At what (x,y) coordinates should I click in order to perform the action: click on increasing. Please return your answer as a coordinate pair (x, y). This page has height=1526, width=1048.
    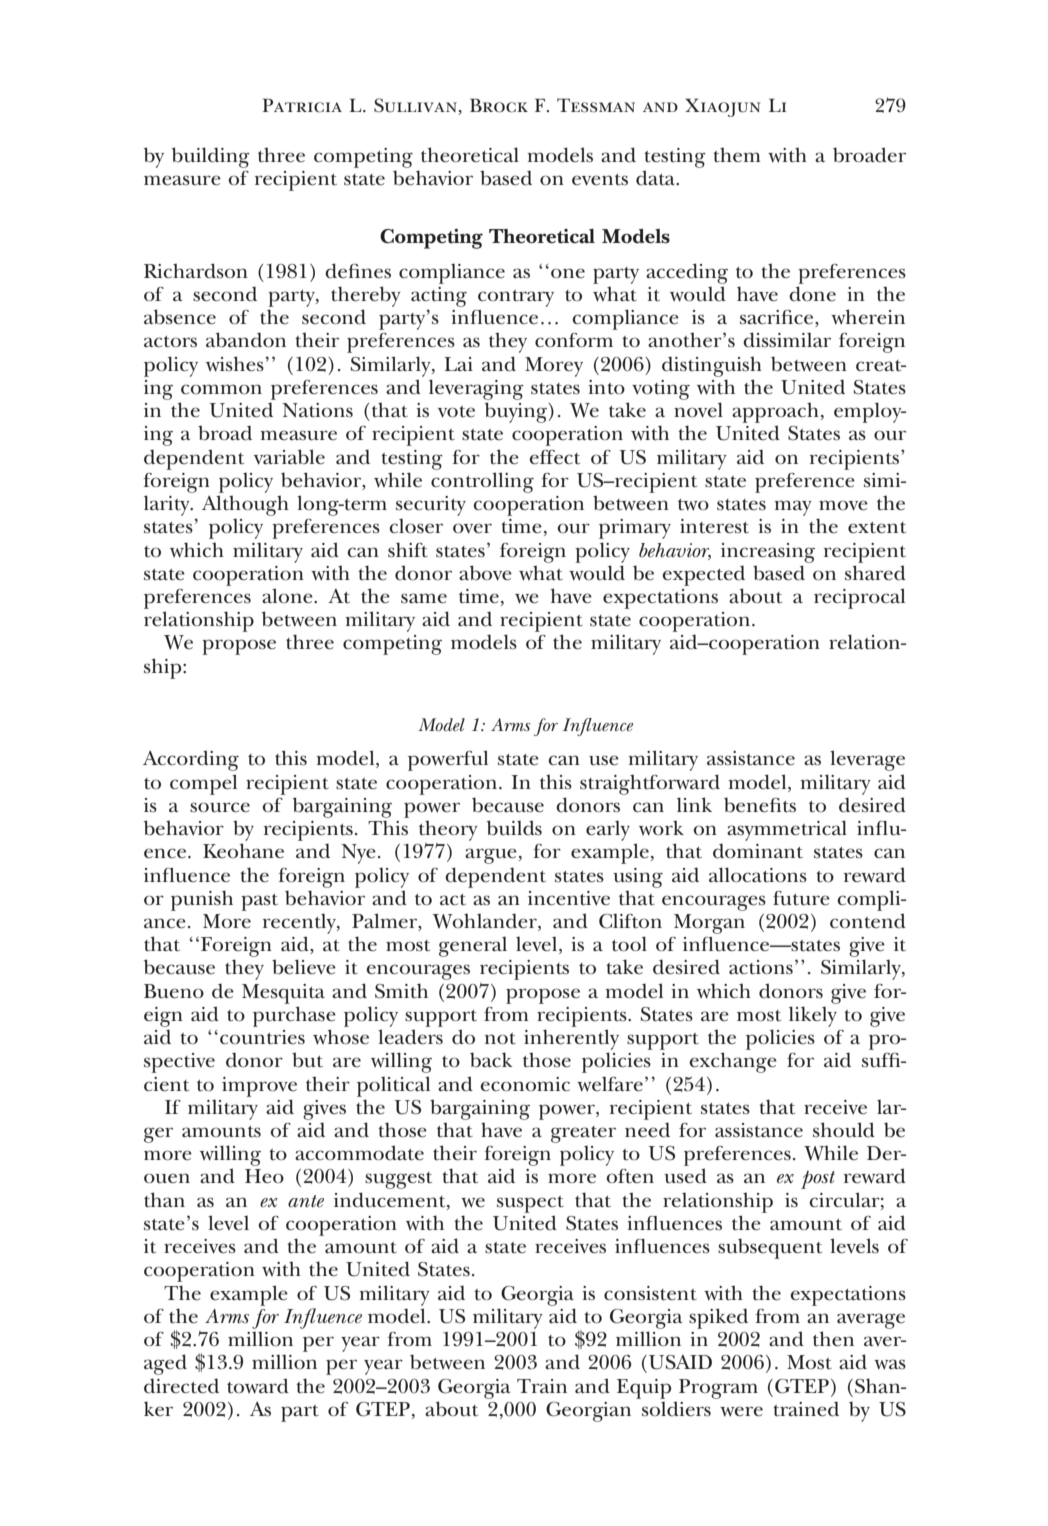
    Looking at the image, I should click on (768, 553).
